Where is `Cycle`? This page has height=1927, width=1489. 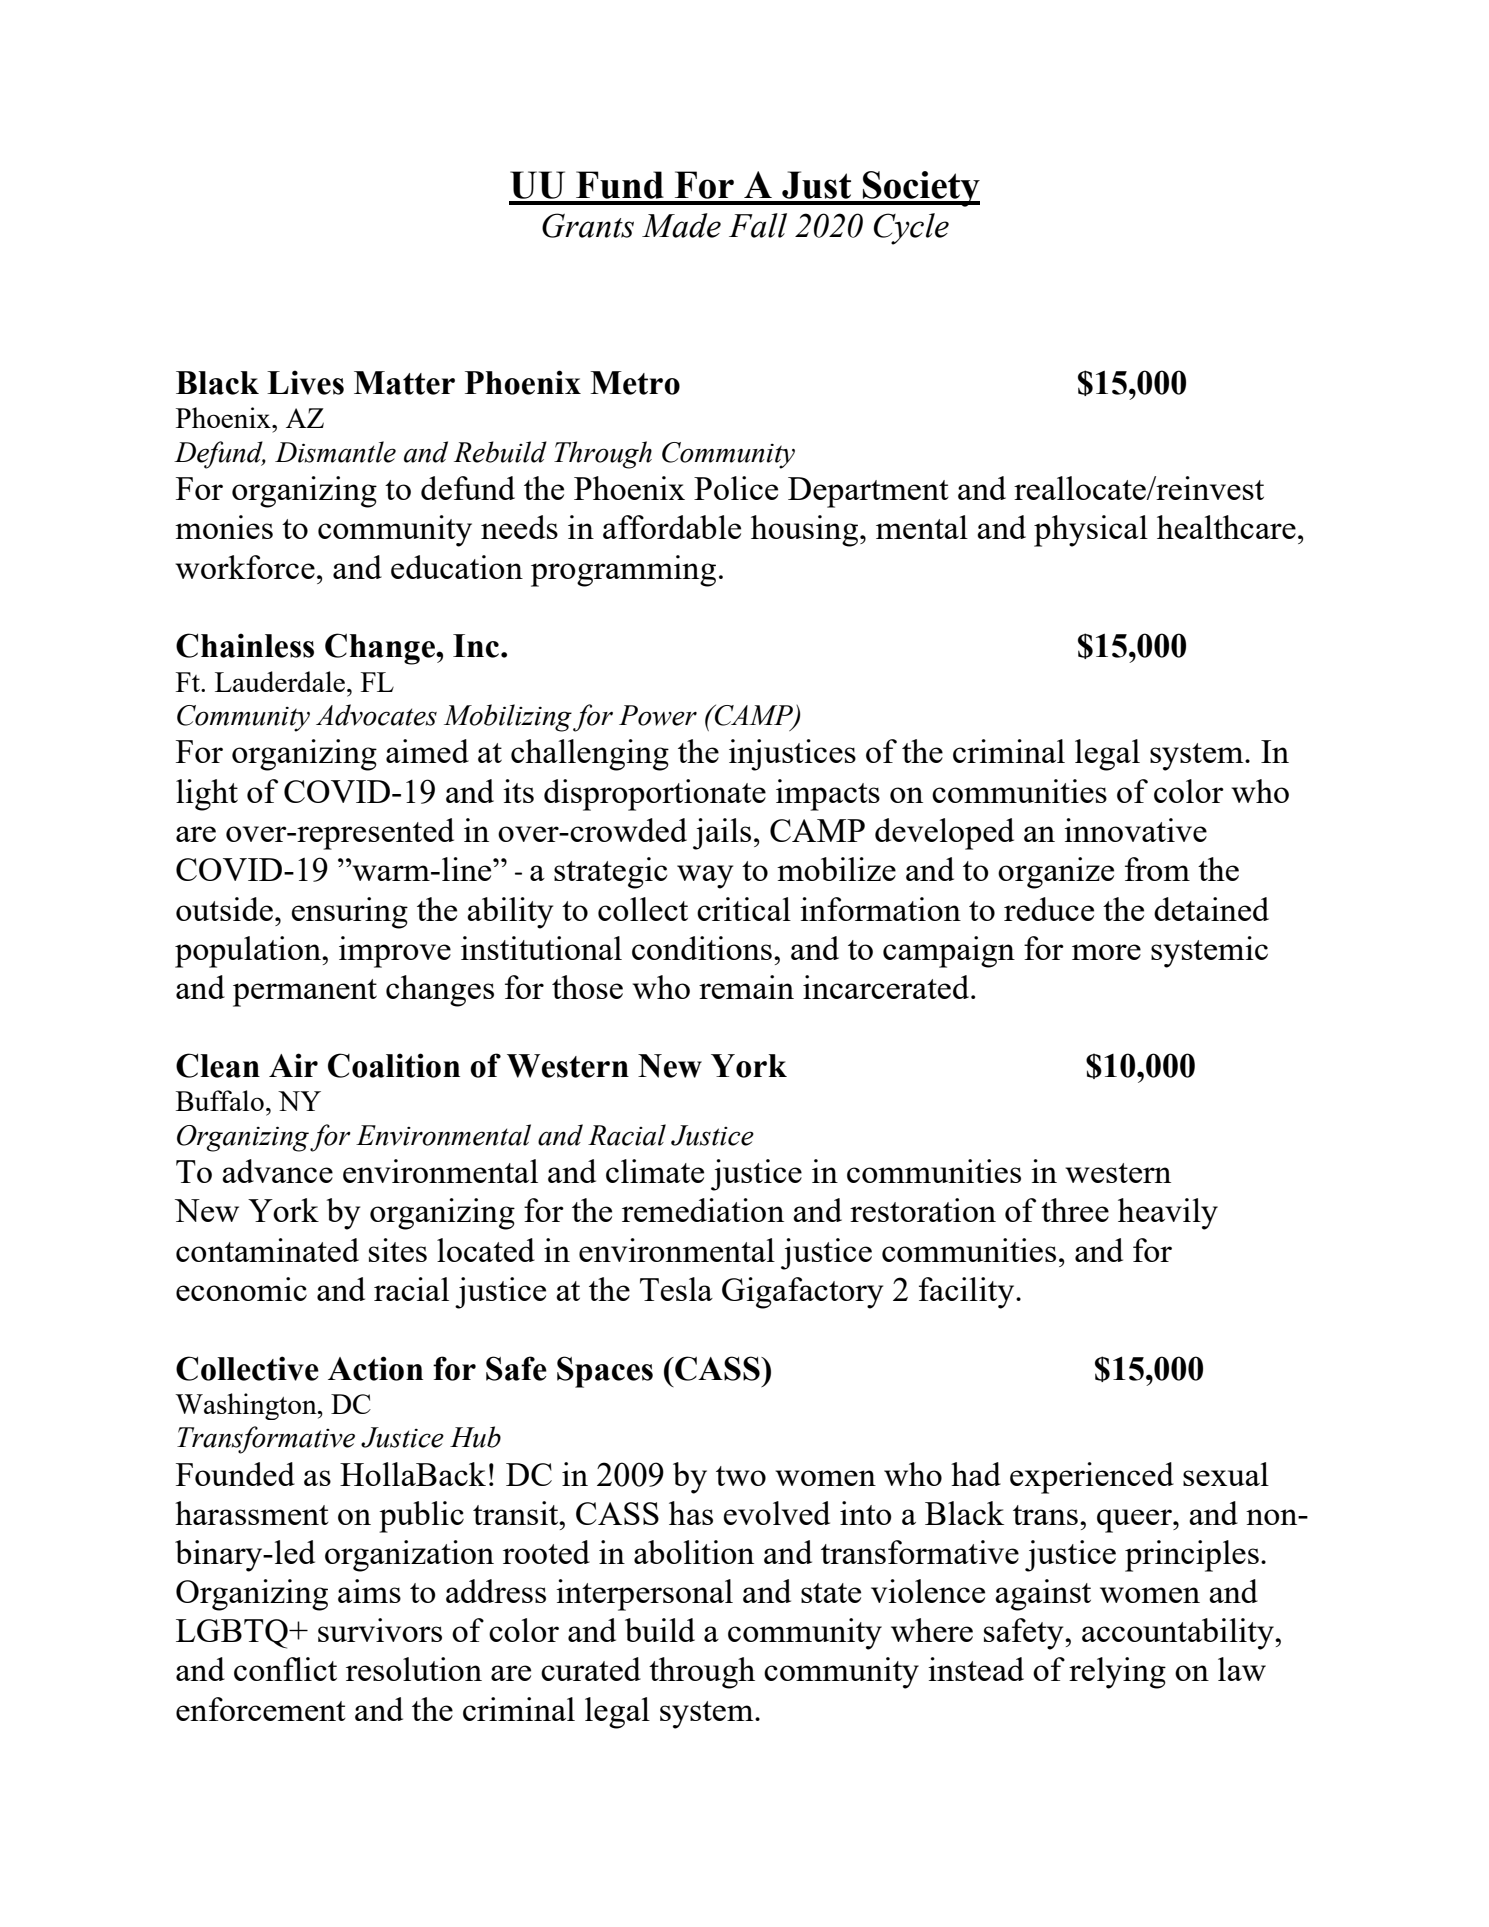
Cycle is located at coordinates (911, 229).
